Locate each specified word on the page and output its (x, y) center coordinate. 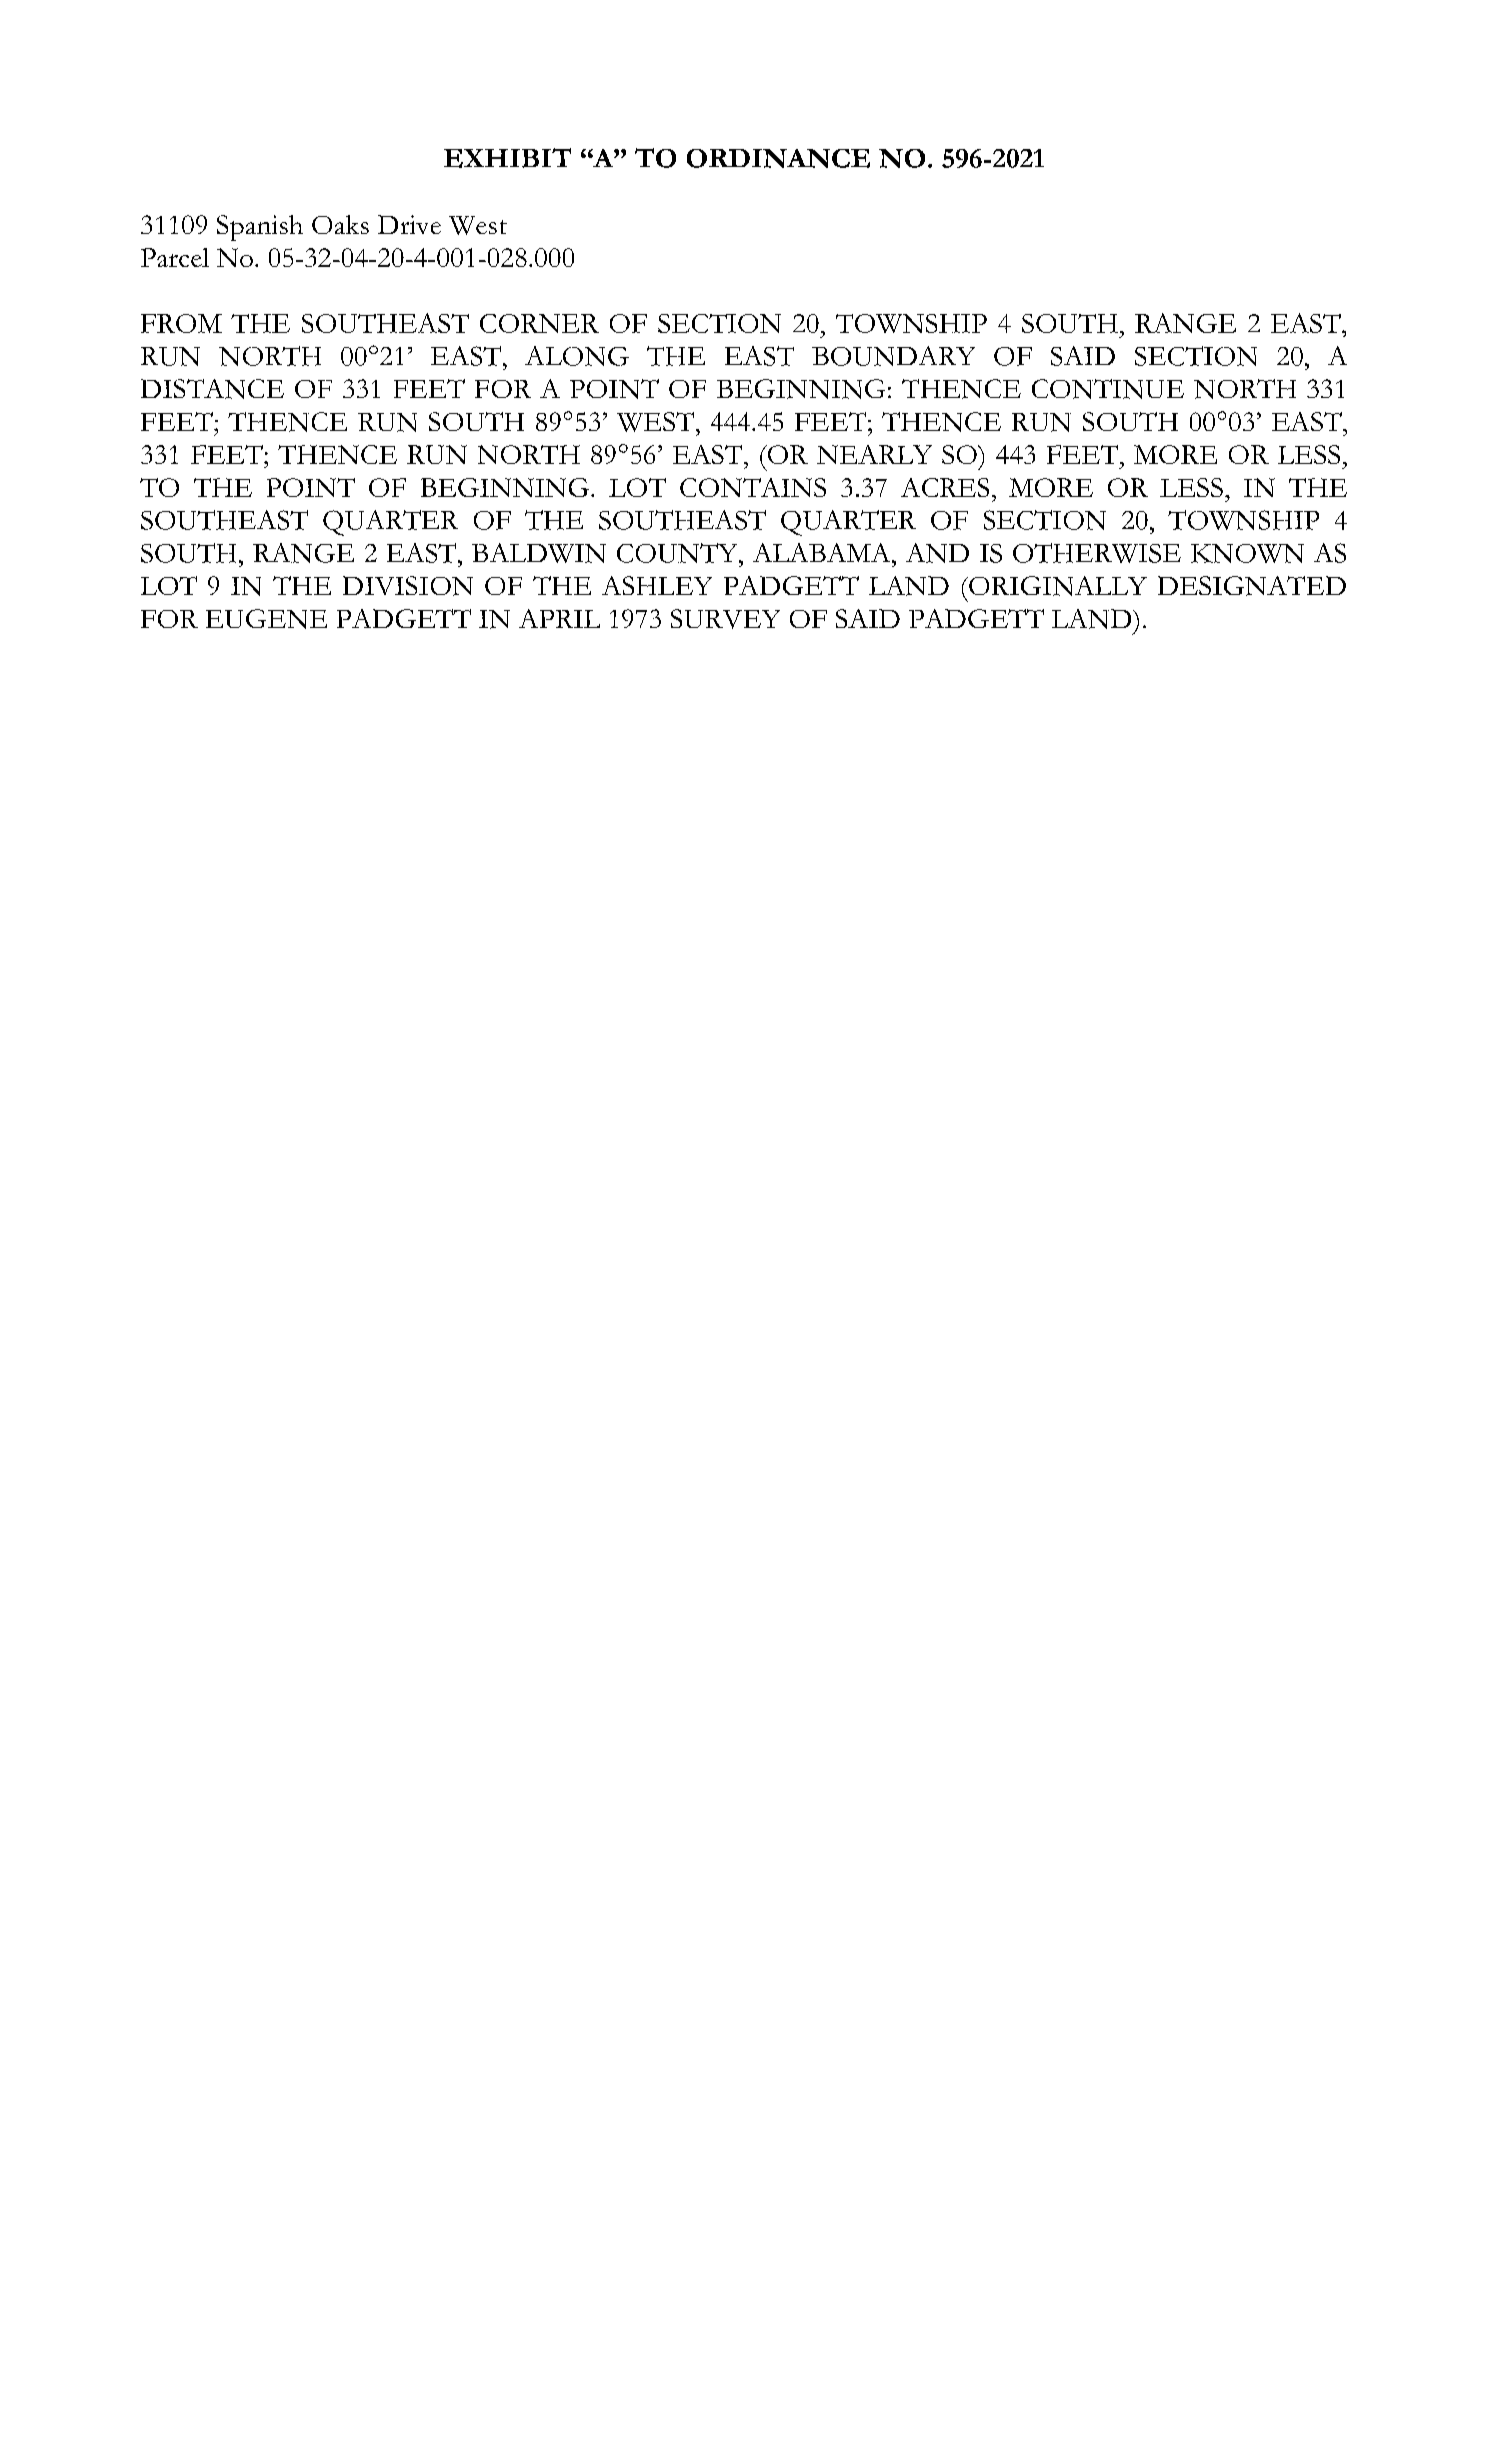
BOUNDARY (893, 356)
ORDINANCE (778, 158)
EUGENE (266, 619)
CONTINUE (1108, 389)
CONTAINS (753, 487)
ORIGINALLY (1057, 586)
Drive (409, 224)
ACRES (945, 487)
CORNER (539, 323)
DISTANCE (212, 389)
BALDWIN (539, 553)
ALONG (577, 356)
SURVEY (725, 619)
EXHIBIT (507, 158)
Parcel (175, 257)
